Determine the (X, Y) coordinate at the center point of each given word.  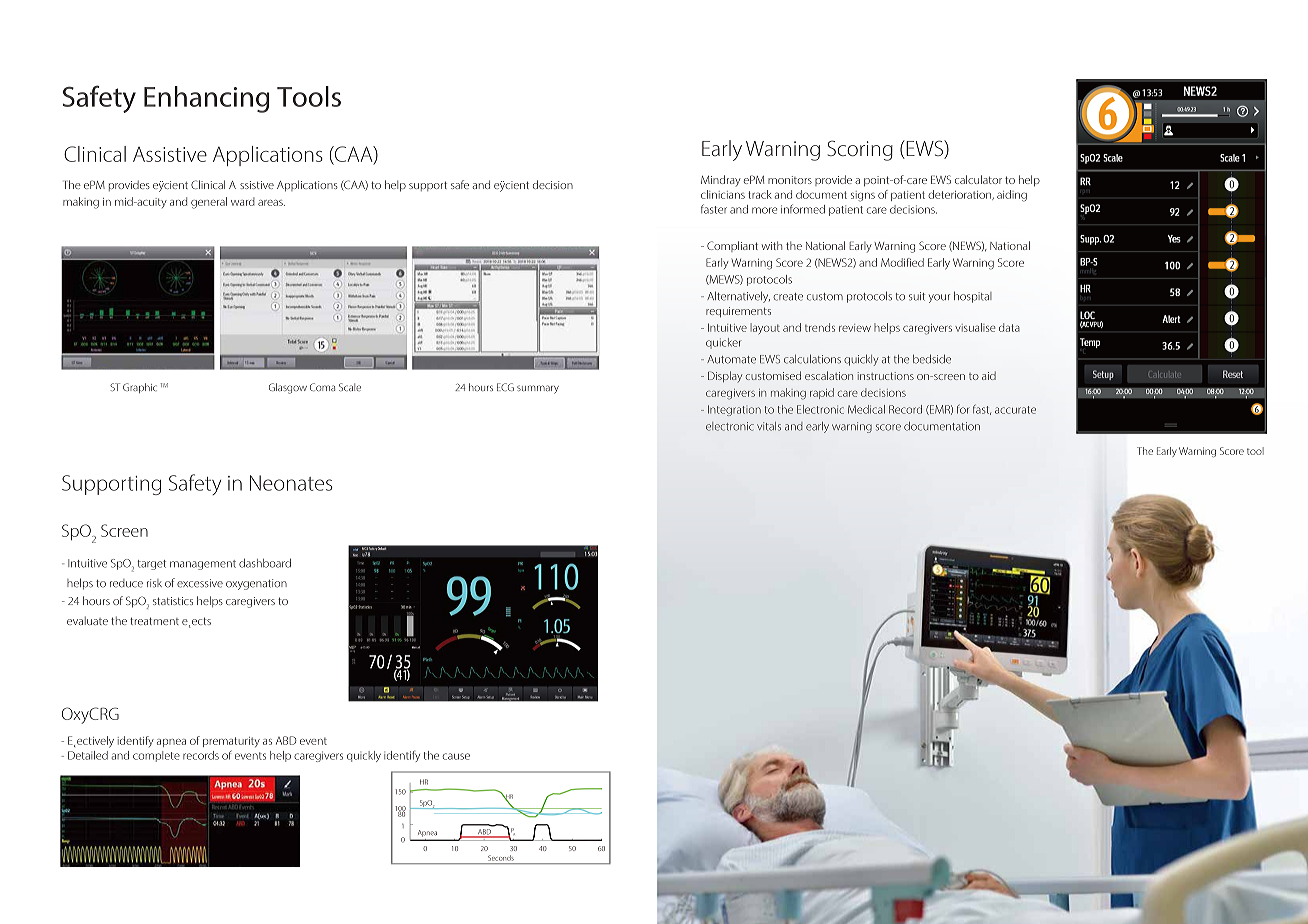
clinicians (723, 194)
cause (456, 756)
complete (156, 756)
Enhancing (206, 99)
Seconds (502, 858)
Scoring (860, 150)
